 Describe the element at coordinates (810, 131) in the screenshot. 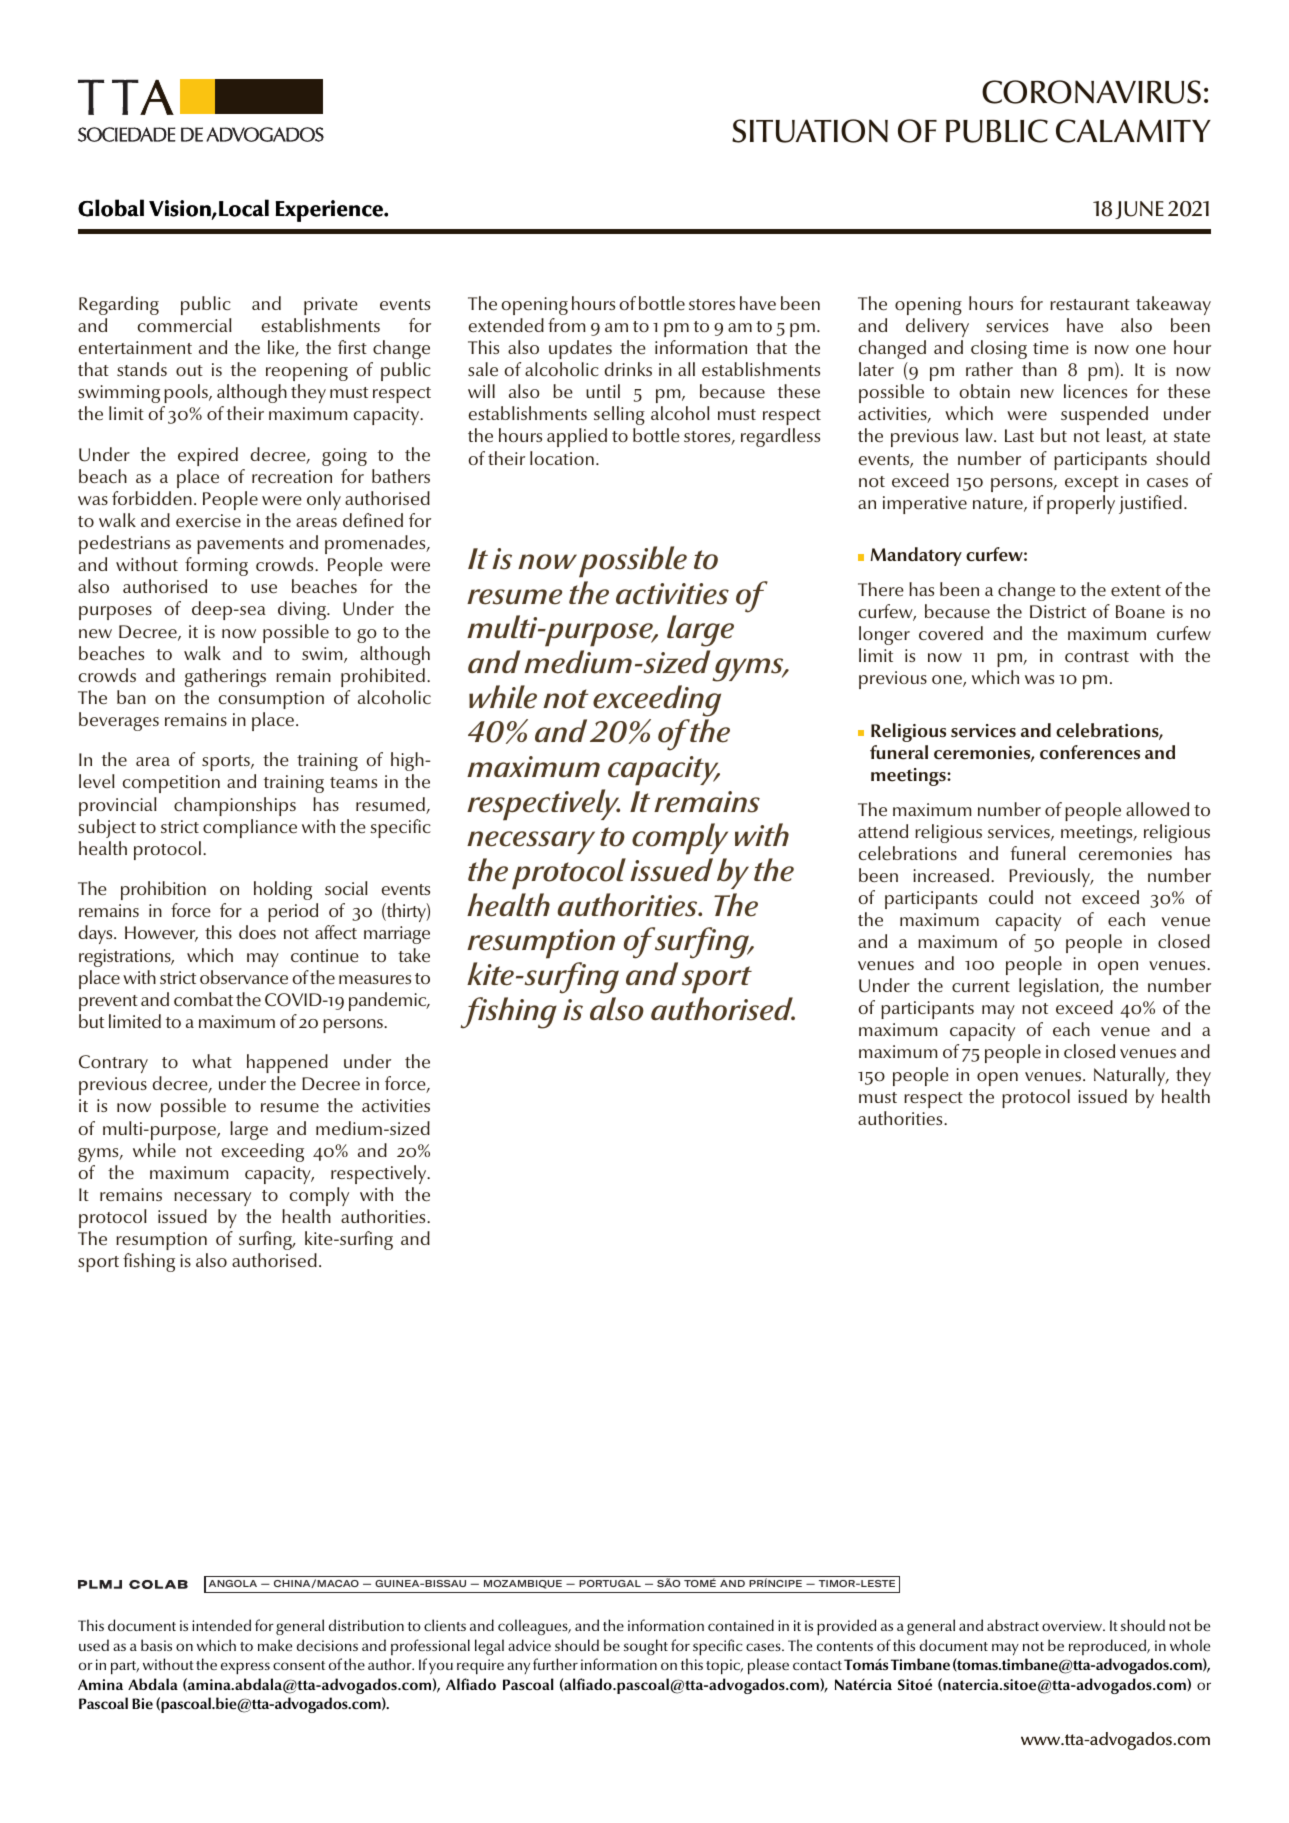

I see `SITUATION` at that location.
